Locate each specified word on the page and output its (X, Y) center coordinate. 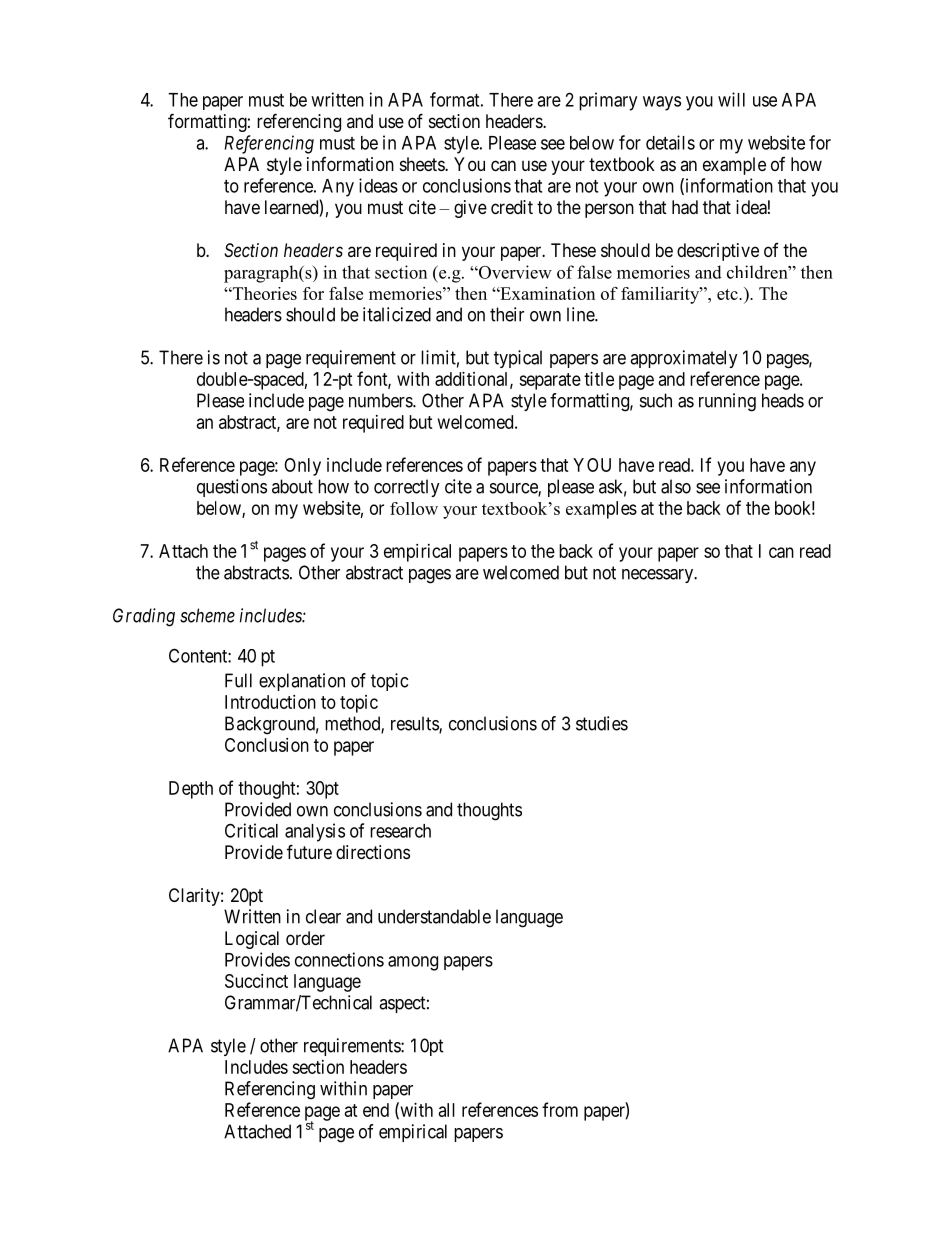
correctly (407, 488)
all (447, 1110)
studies (602, 723)
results (415, 724)
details (670, 142)
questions (232, 488)
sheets (423, 164)
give (470, 209)
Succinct (256, 981)
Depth (191, 790)
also (676, 486)
